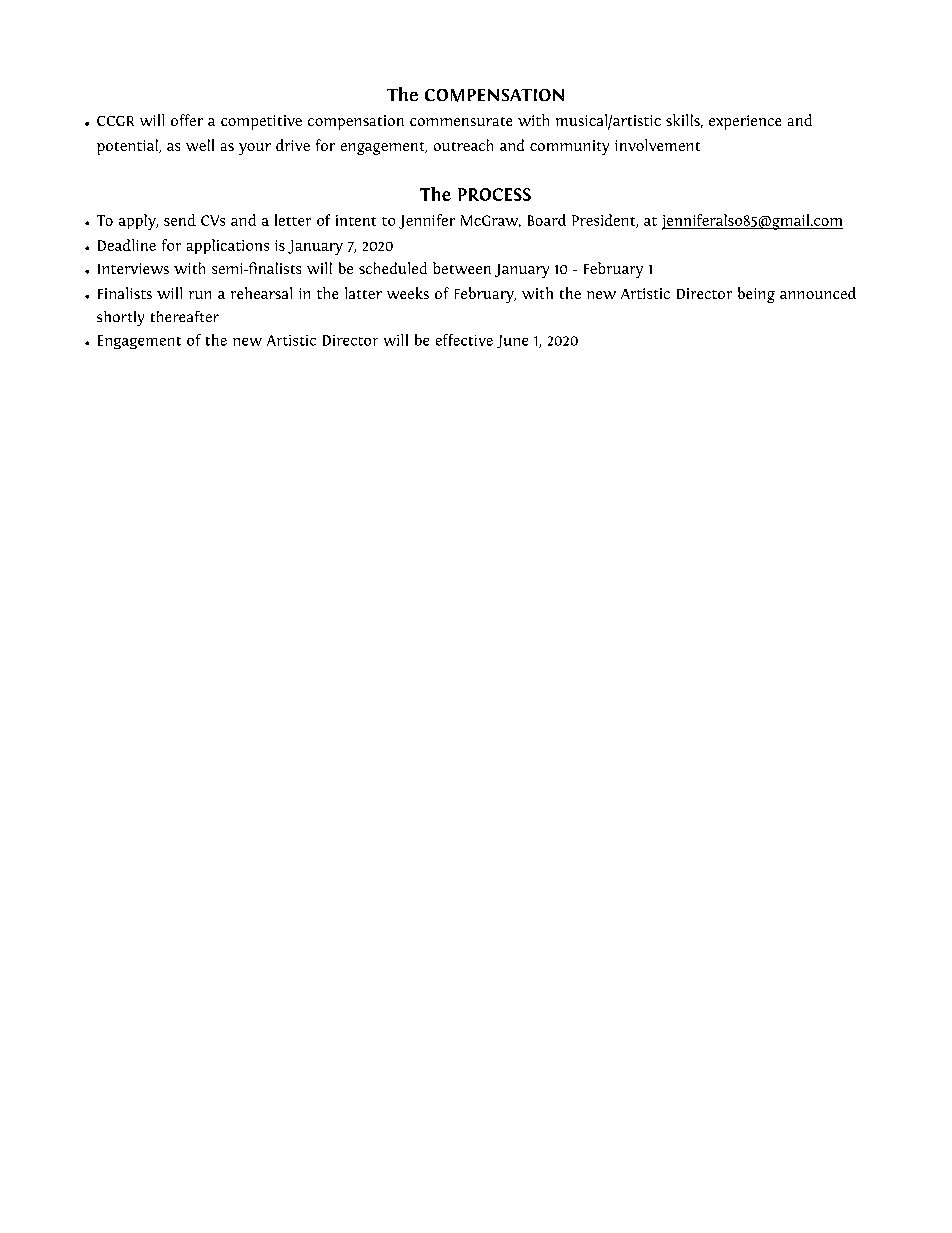  I want to click on thereafter, so click(185, 316).
